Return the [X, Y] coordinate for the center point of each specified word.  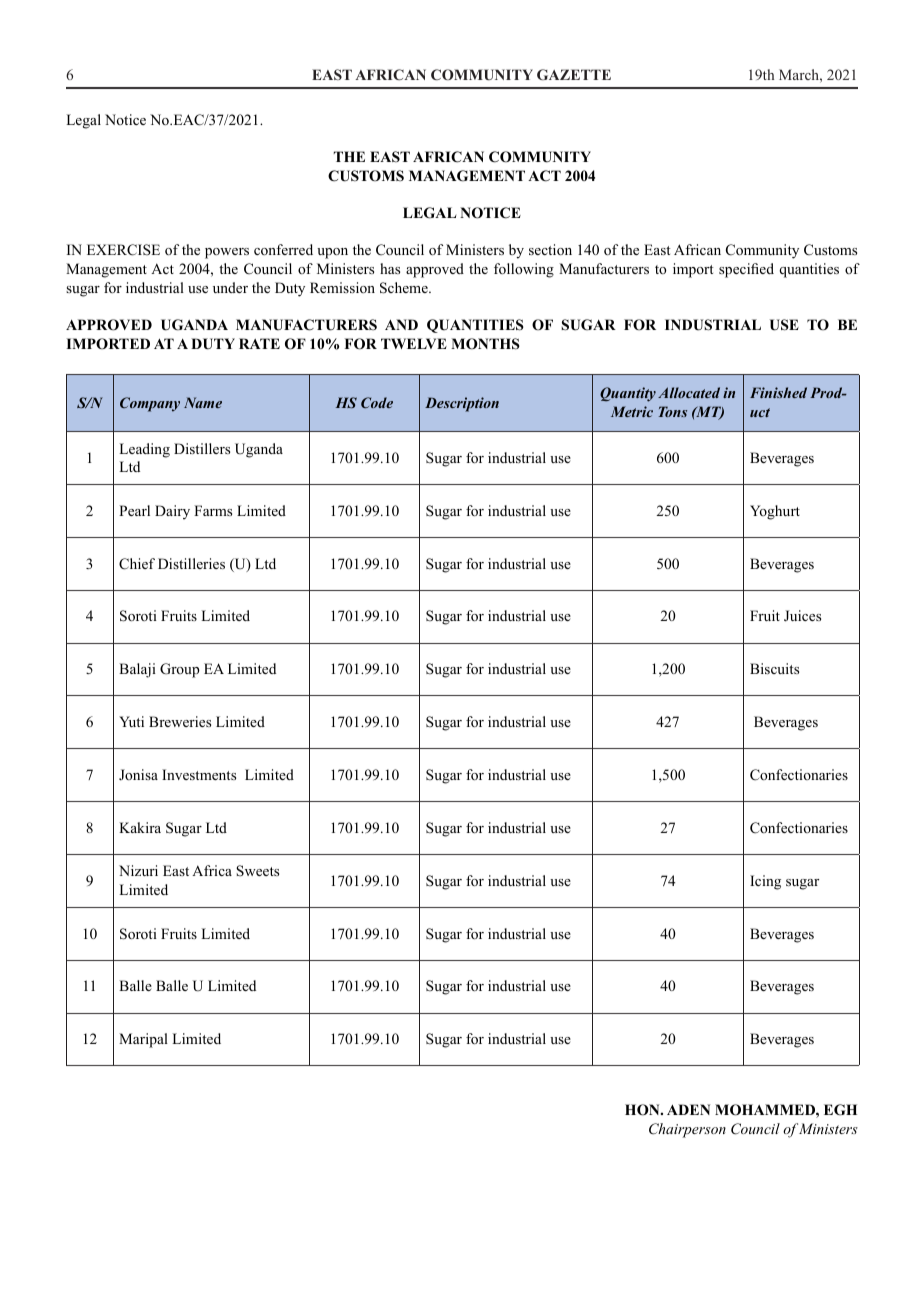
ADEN [688, 1109]
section [550, 249]
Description [462, 404]
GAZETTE [574, 74]
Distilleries [191, 563]
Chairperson [687, 1130]
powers [227, 253]
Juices [802, 616]
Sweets [257, 871]
